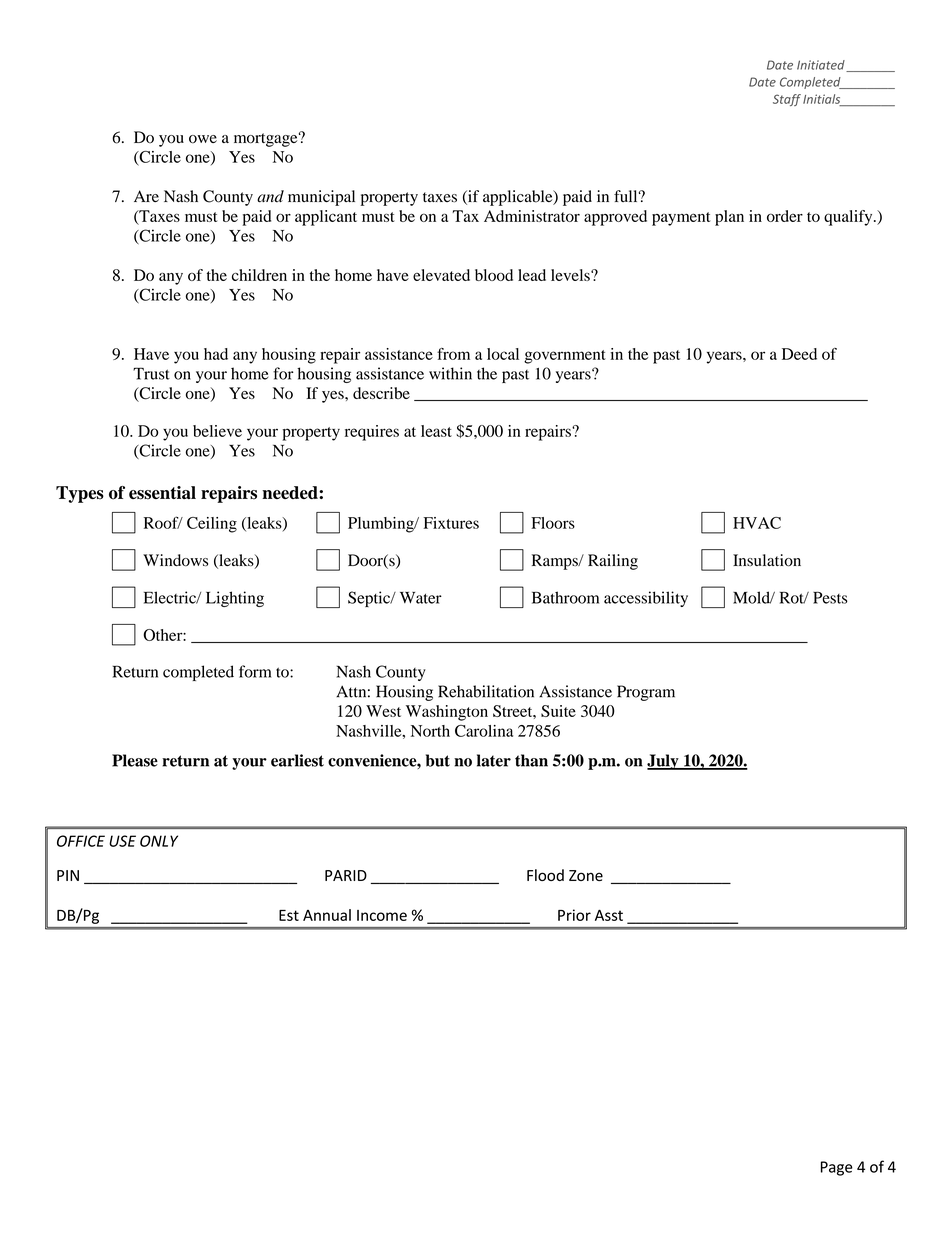 The width and height of the document is (952, 1233). What do you see at coordinates (327, 915) in the document?
I see `Annual` at bounding box center [327, 915].
